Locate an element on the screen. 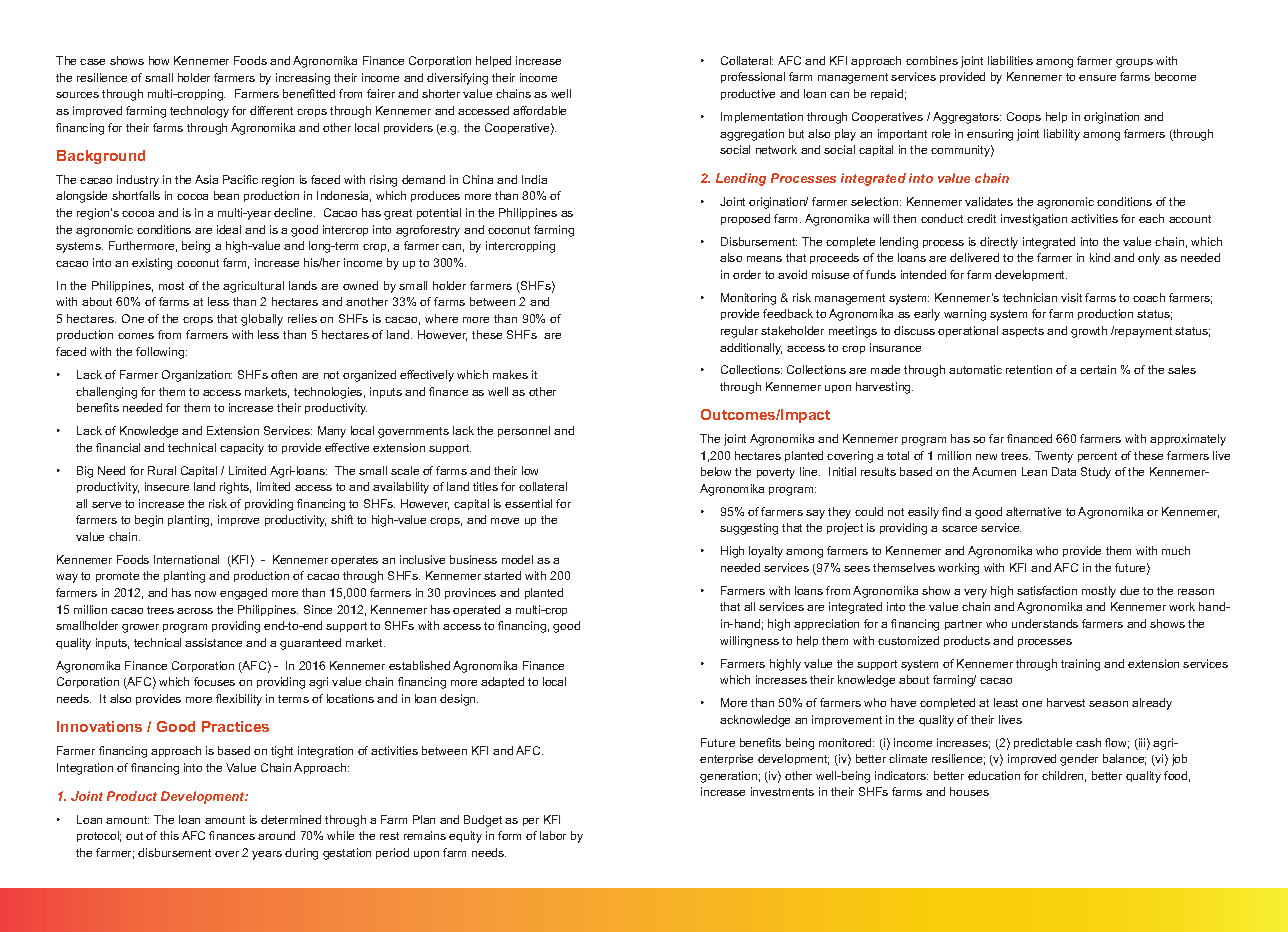  technology is located at coordinates (199, 112).
